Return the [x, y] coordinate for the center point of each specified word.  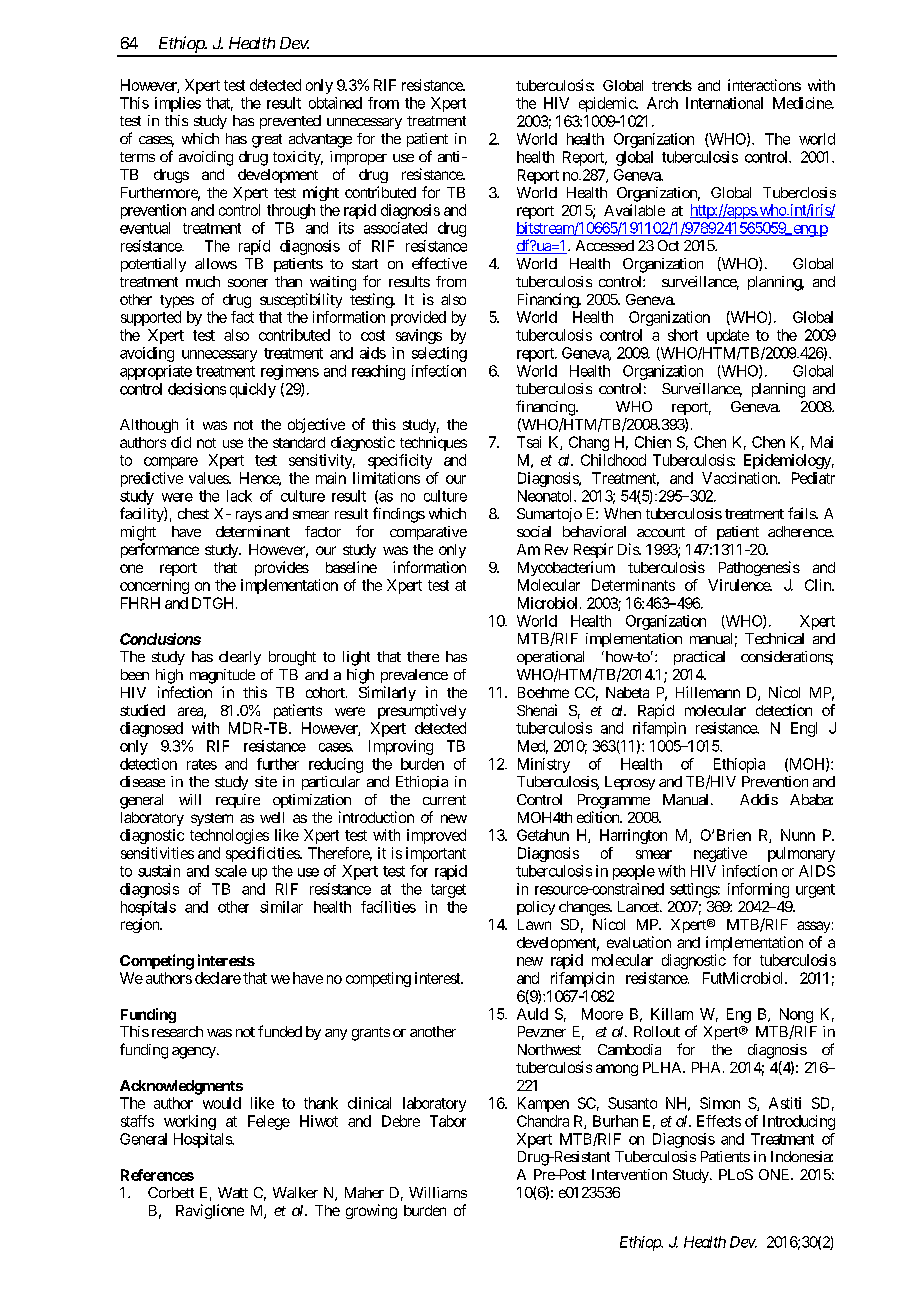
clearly [240, 658]
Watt [233, 1192]
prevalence [414, 676]
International [724, 103]
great [267, 141]
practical [699, 658]
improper [358, 158]
